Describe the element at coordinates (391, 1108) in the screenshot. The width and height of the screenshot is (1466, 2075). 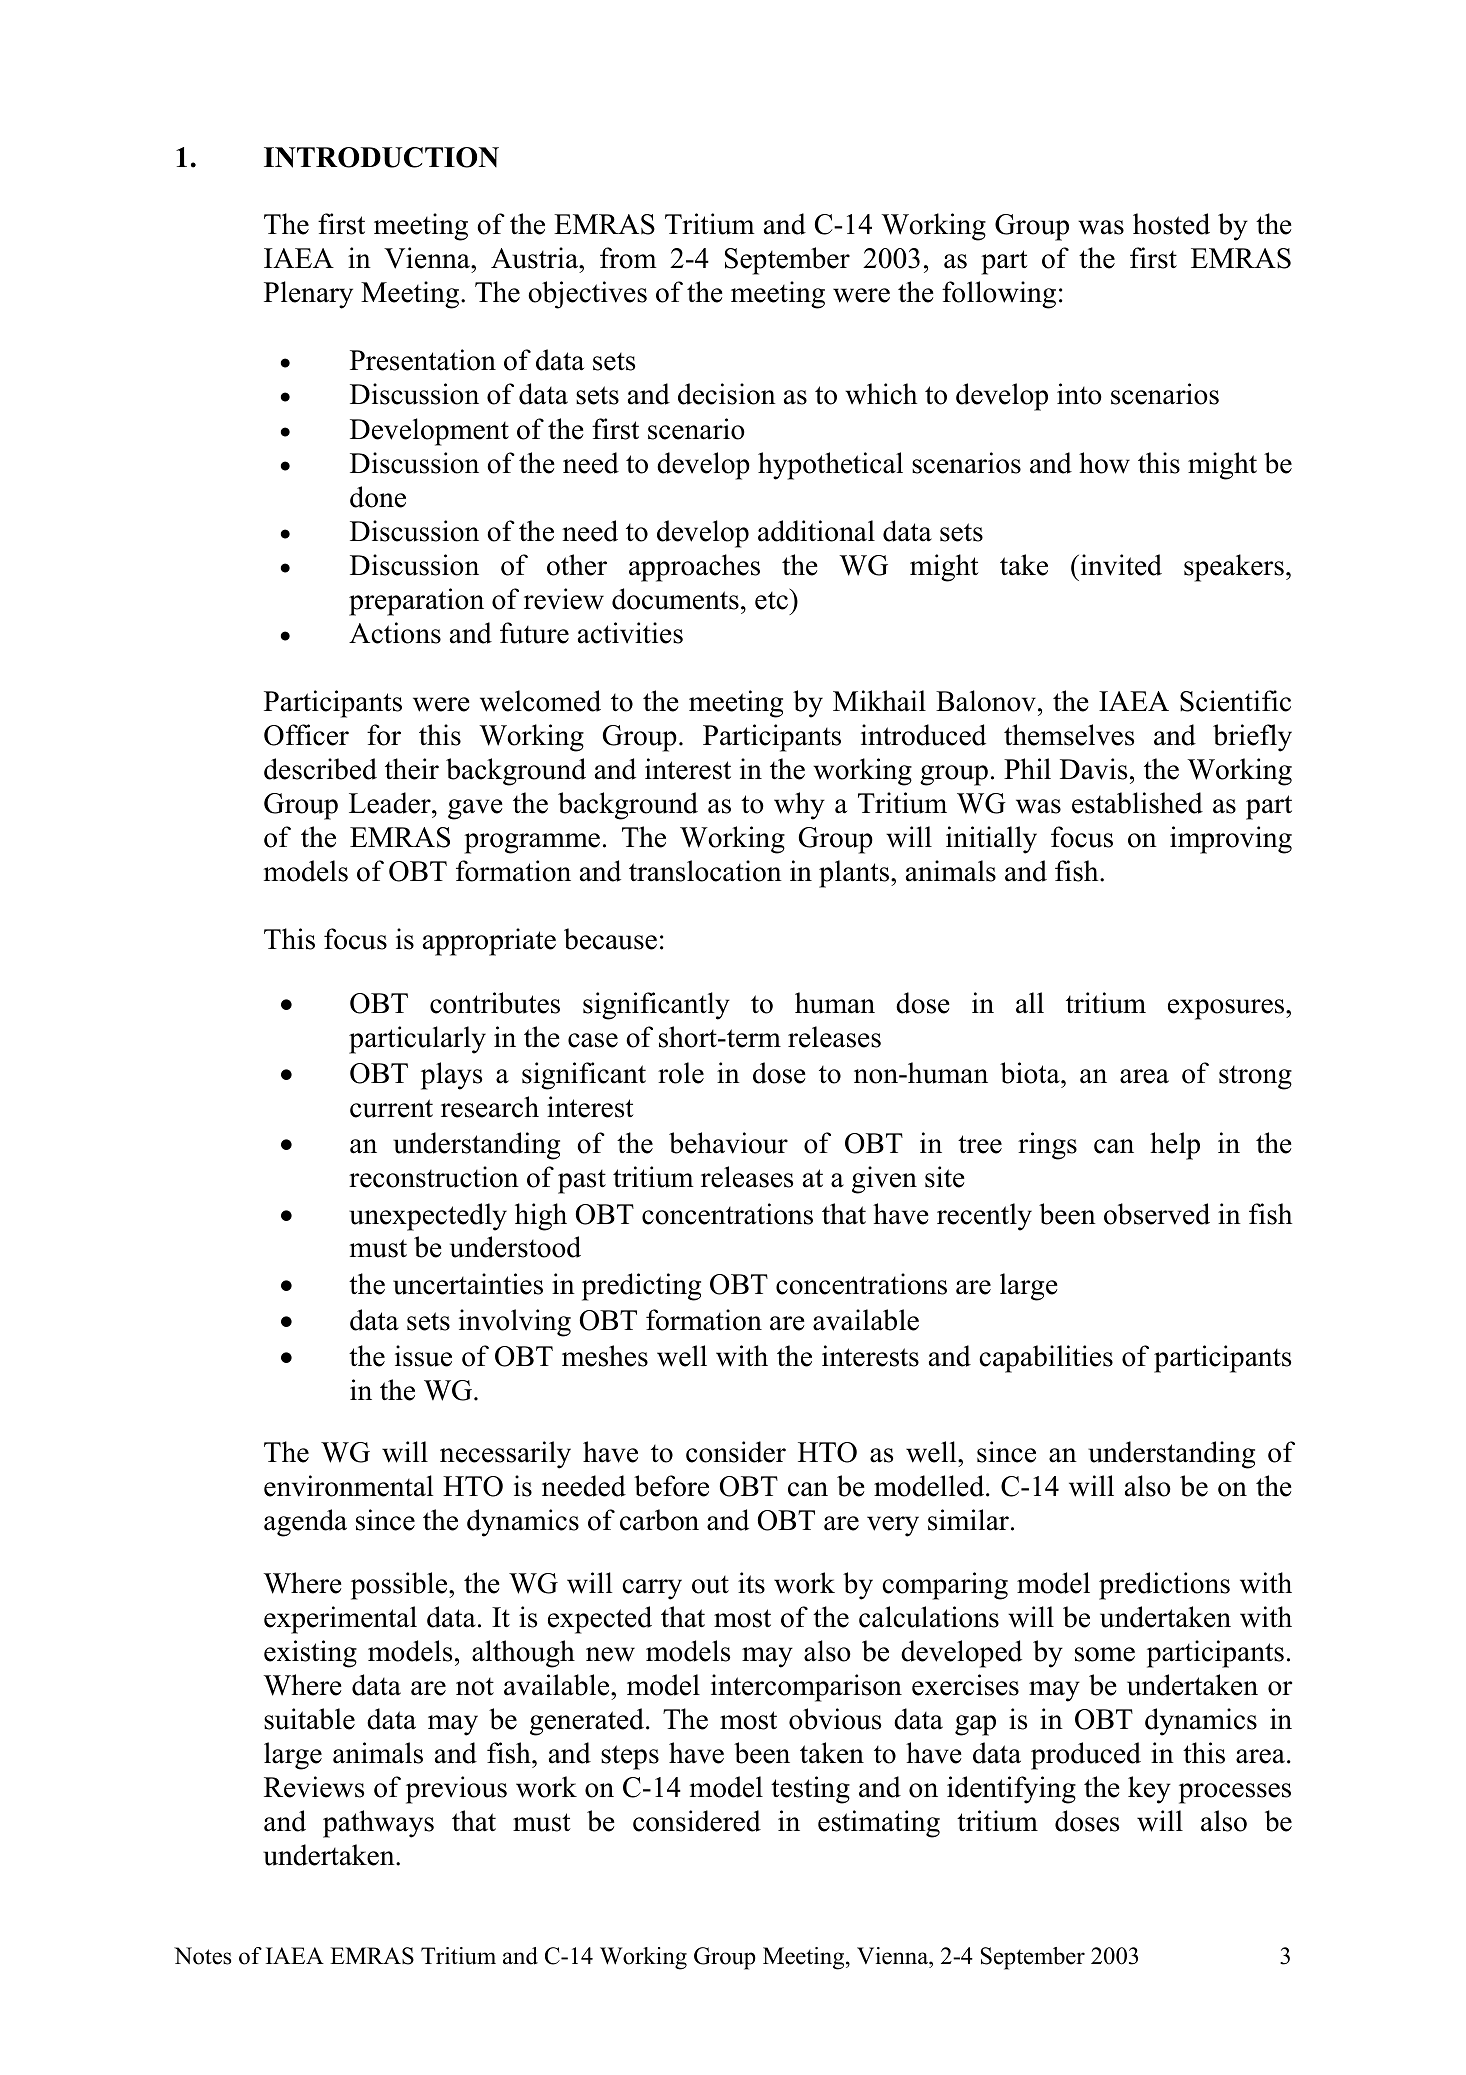
I see `current` at that location.
